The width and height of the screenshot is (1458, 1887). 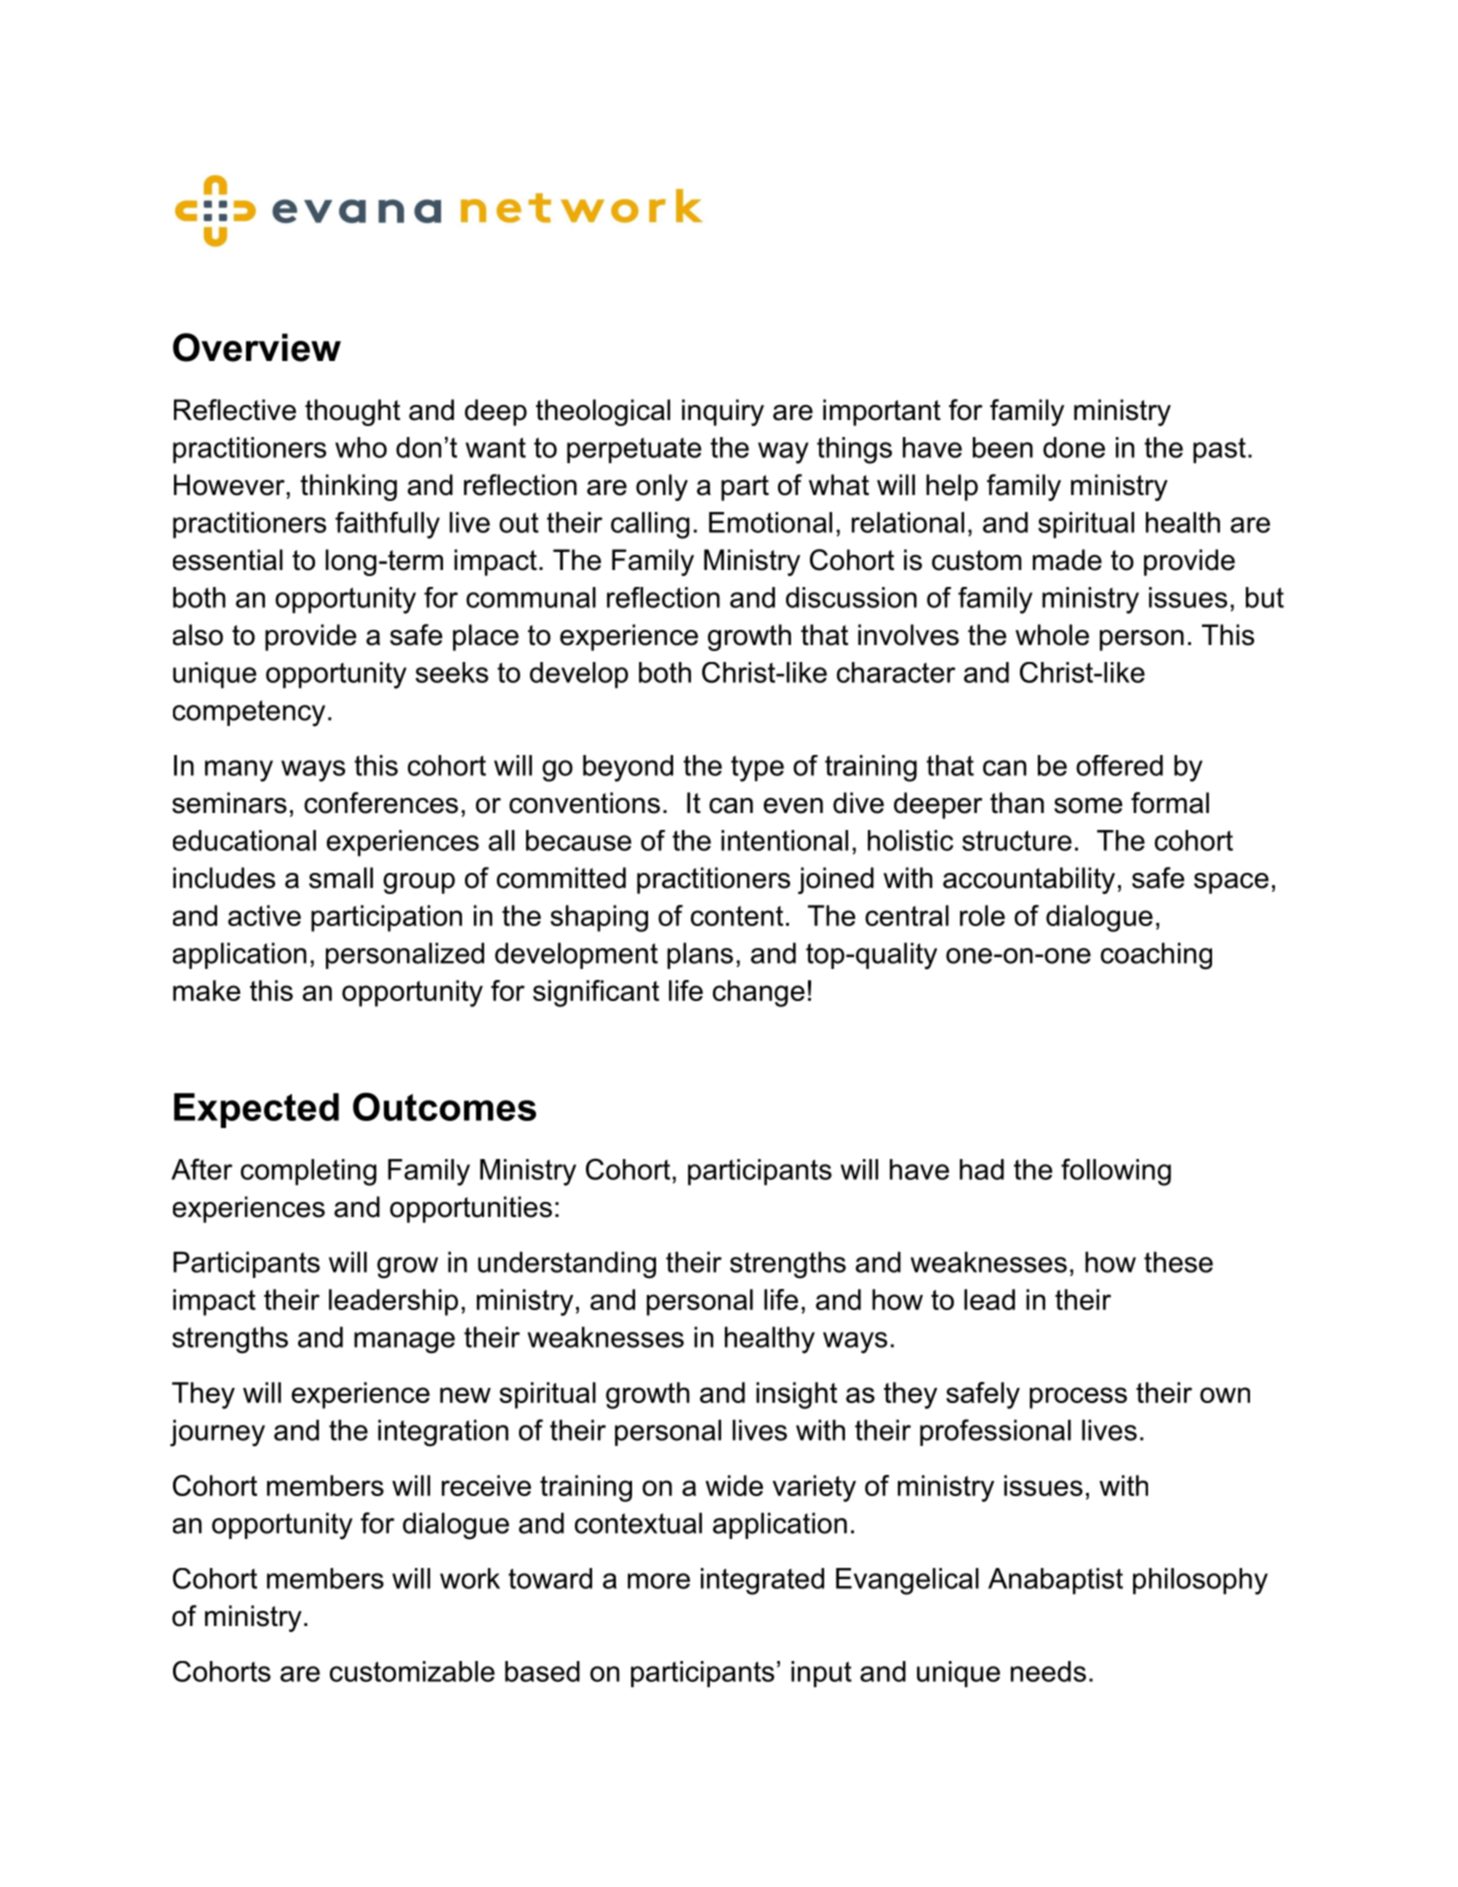 I want to click on whole, so click(x=1052, y=635).
